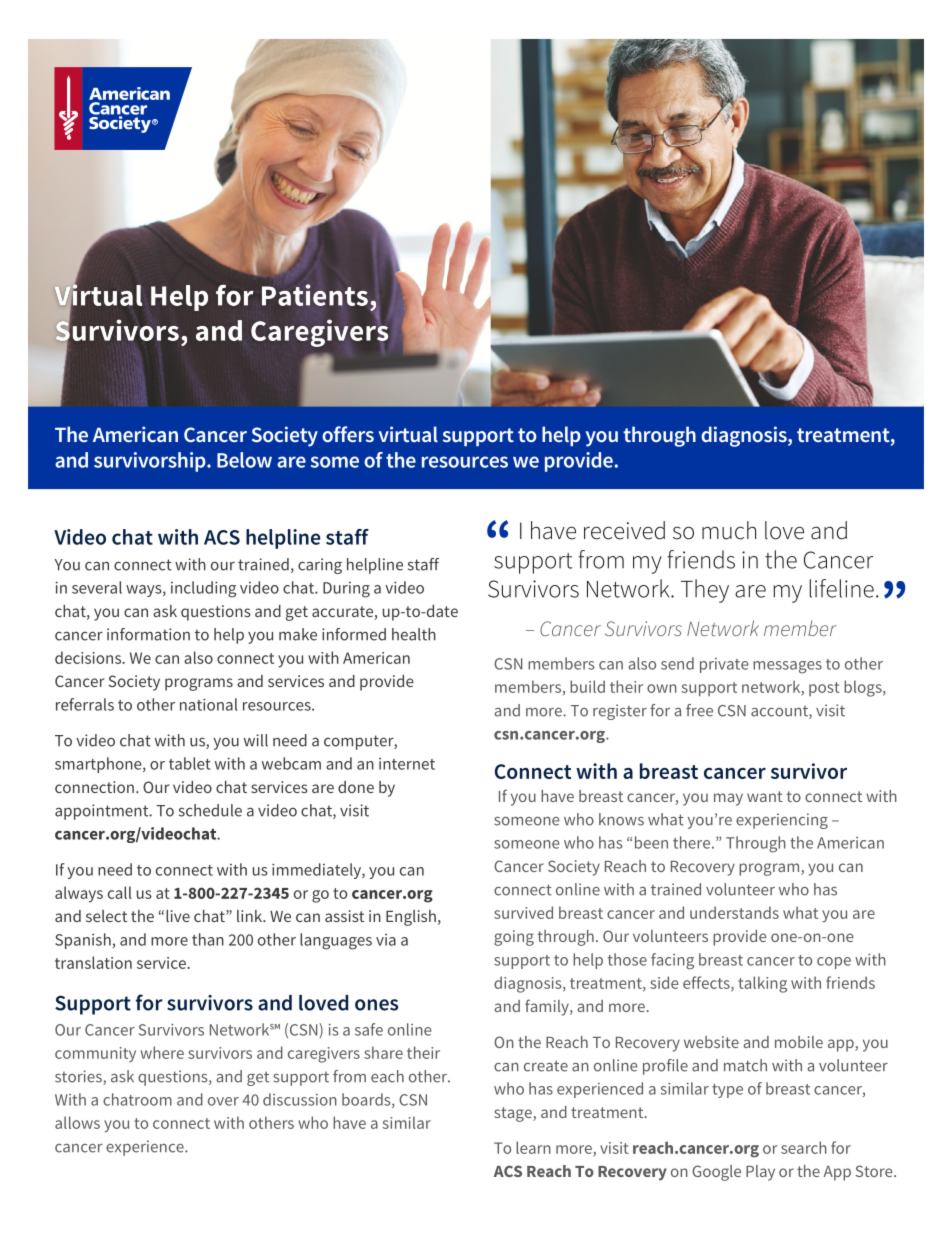 The image size is (952, 1233). Describe the element at coordinates (210, 810) in the screenshot. I see `schedule` at that location.
